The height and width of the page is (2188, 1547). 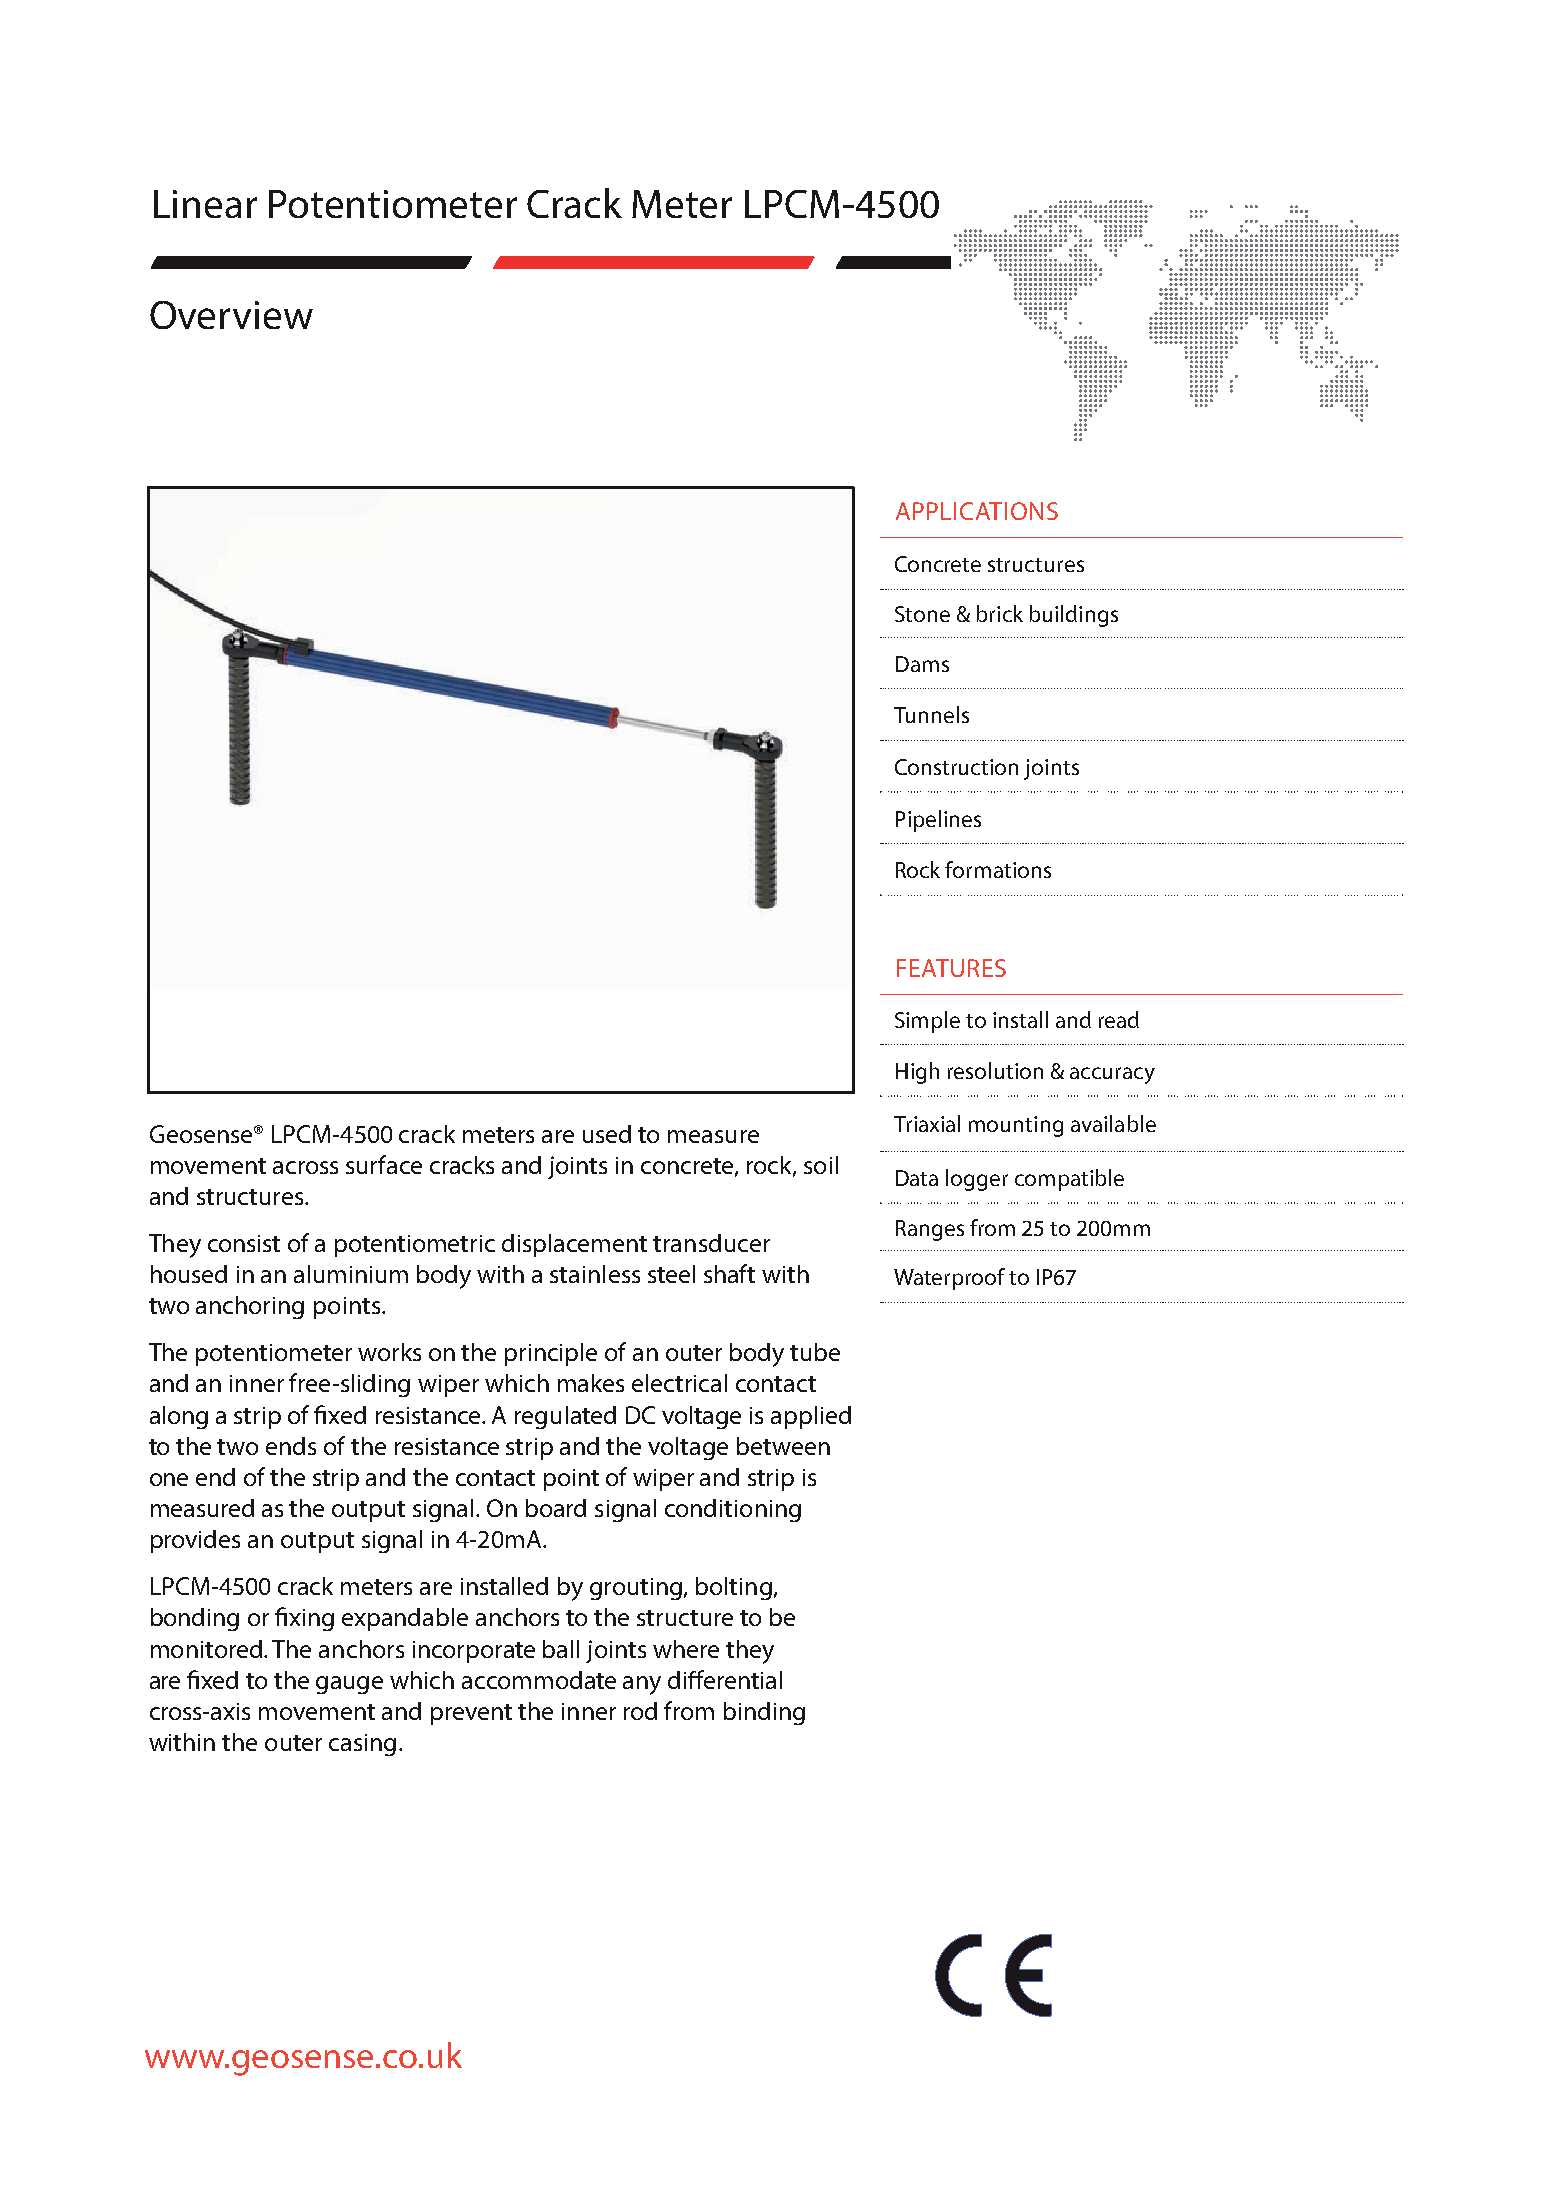 What do you see at coordinates (205, 204) in the page?
I see `Linear` at bounding box center [205, 204].
